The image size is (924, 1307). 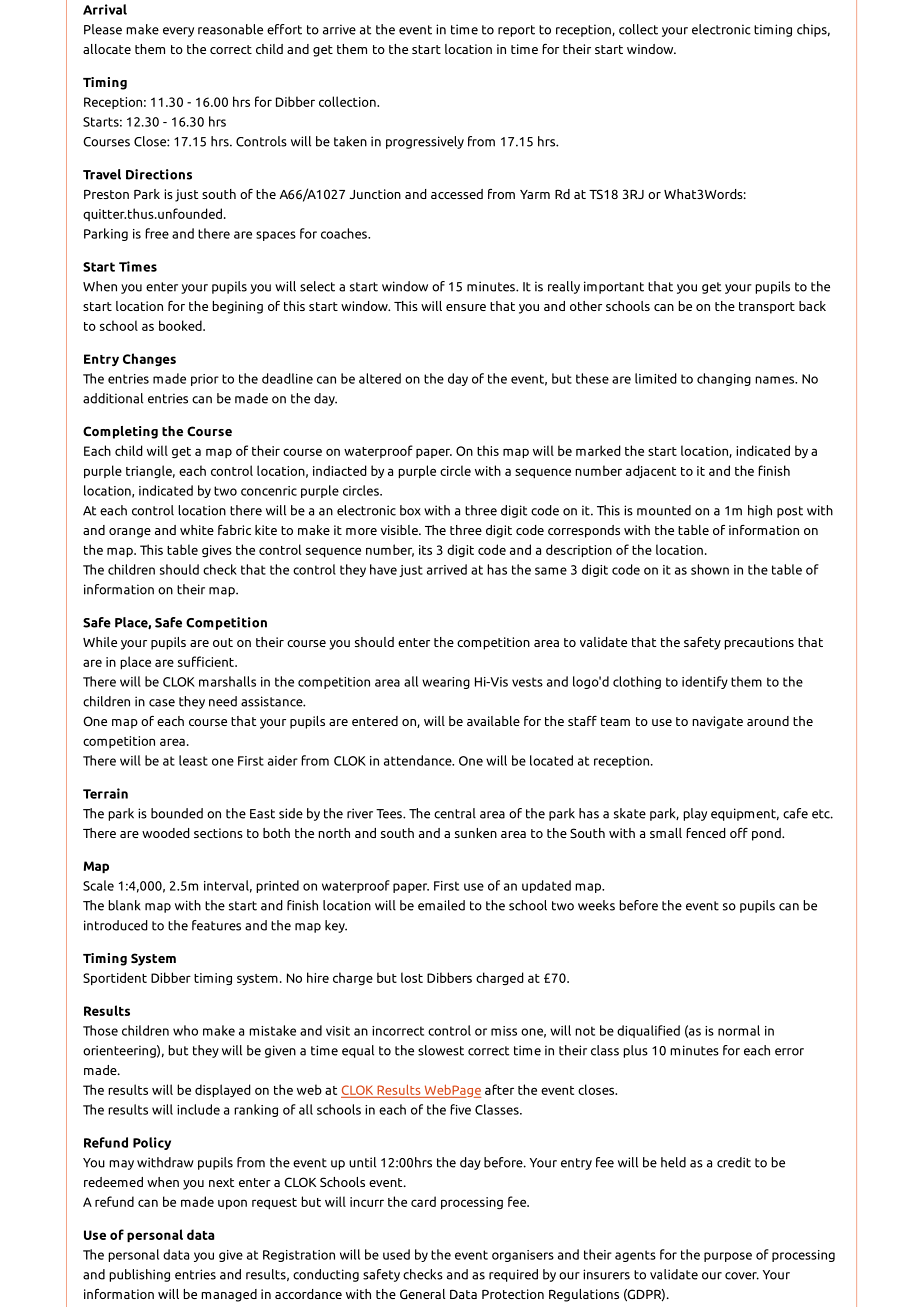 What do you see at coordinates (476, 833) in the screenshot?
I see `sunken` at bounding box center [476, 833].
